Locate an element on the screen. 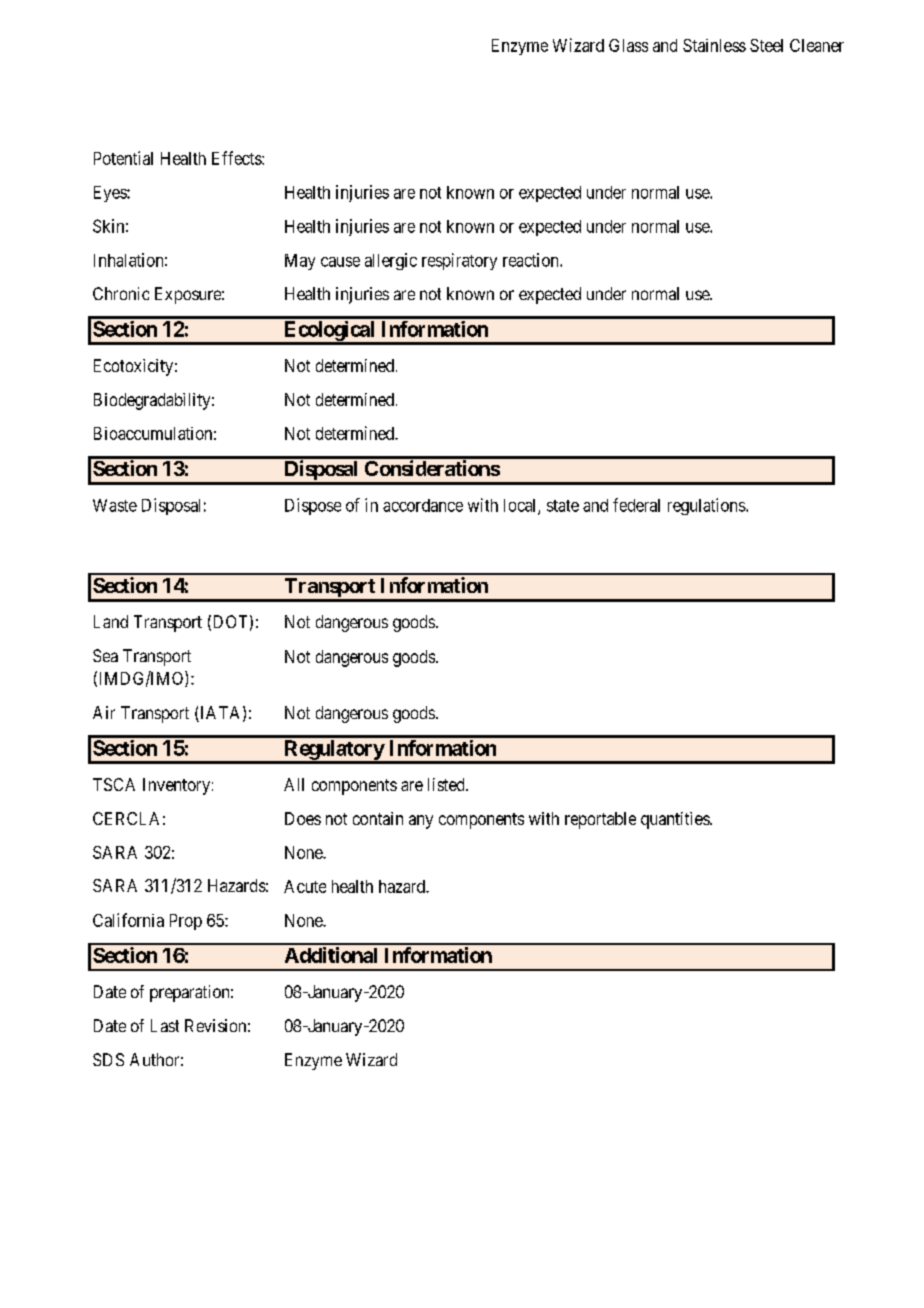 The image size is (924, 1308). Last is located at coordinates (165, 1025).
